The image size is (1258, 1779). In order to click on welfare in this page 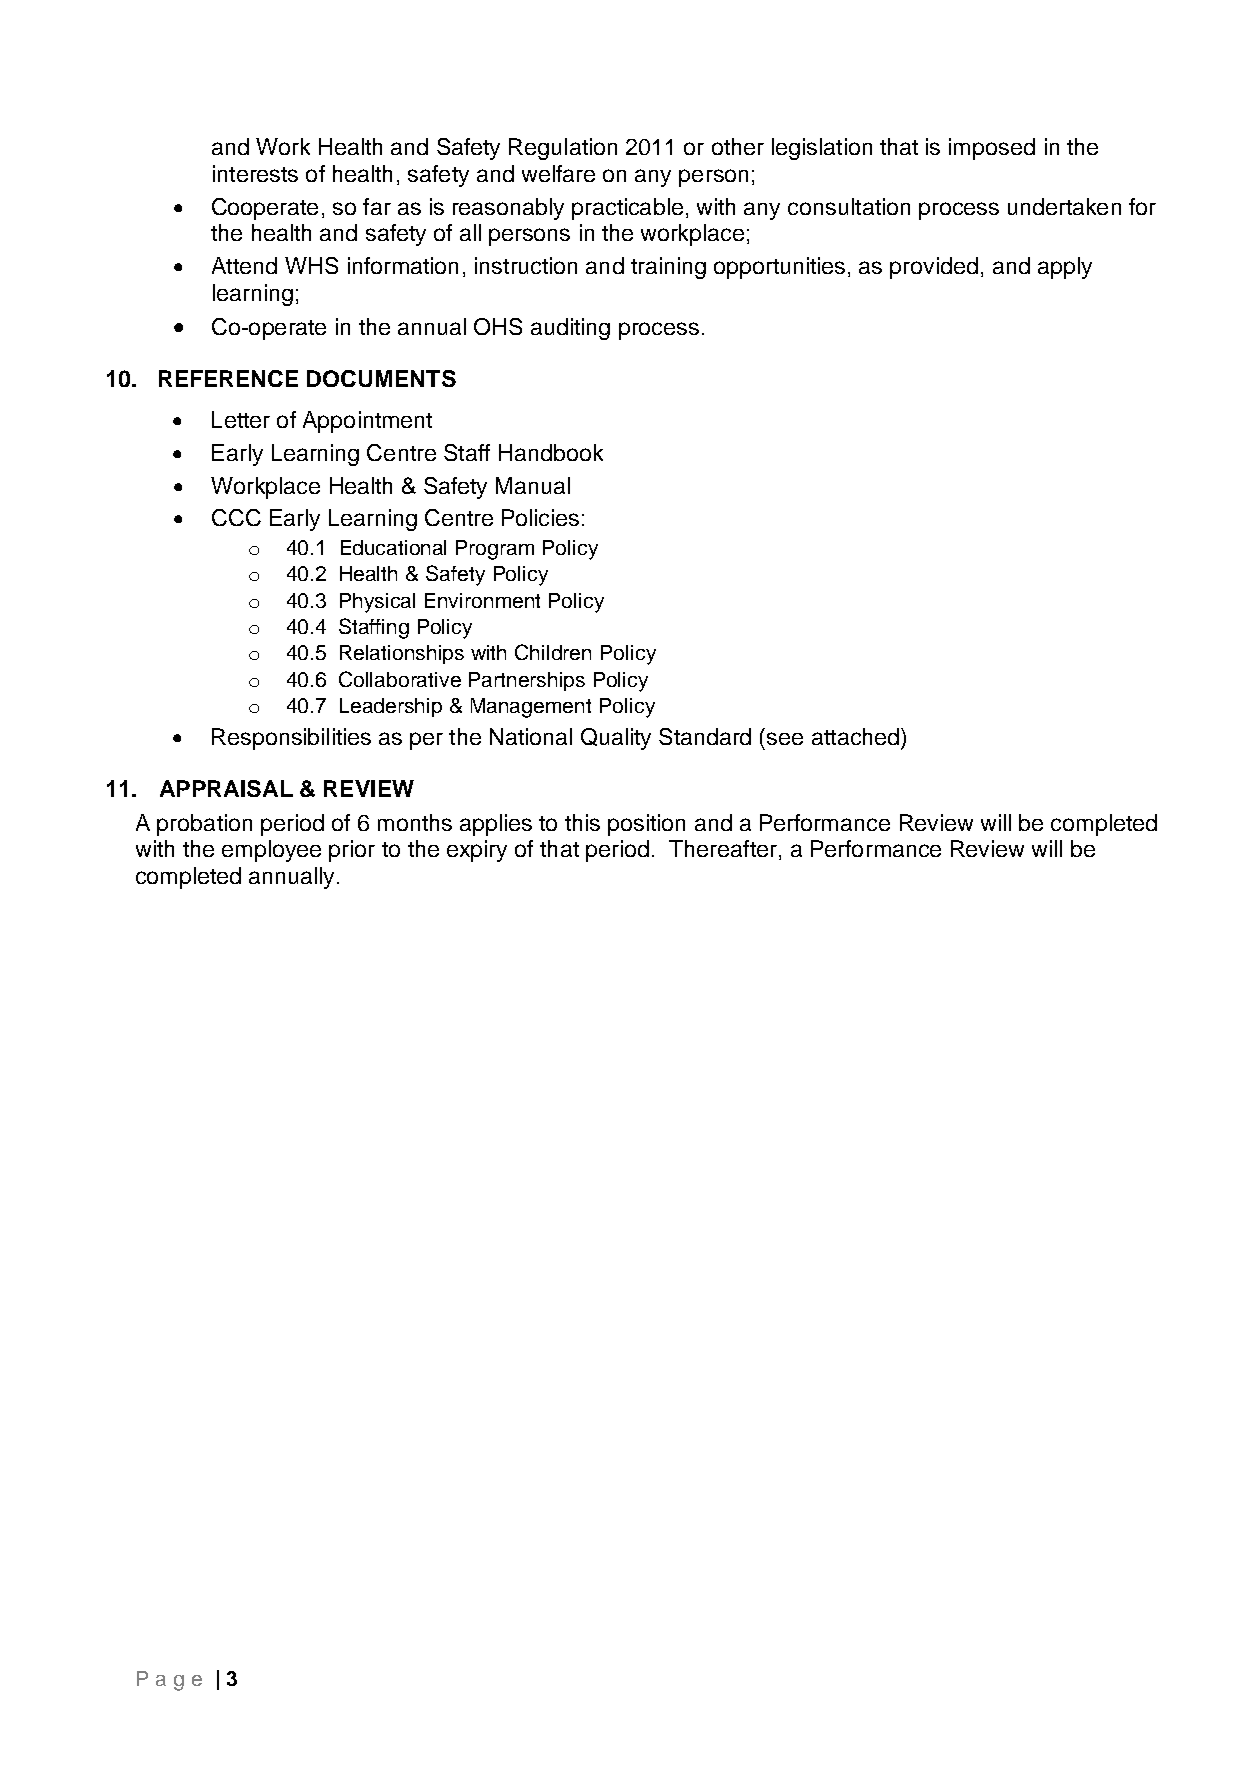, I will do `click(558, 173)`.
